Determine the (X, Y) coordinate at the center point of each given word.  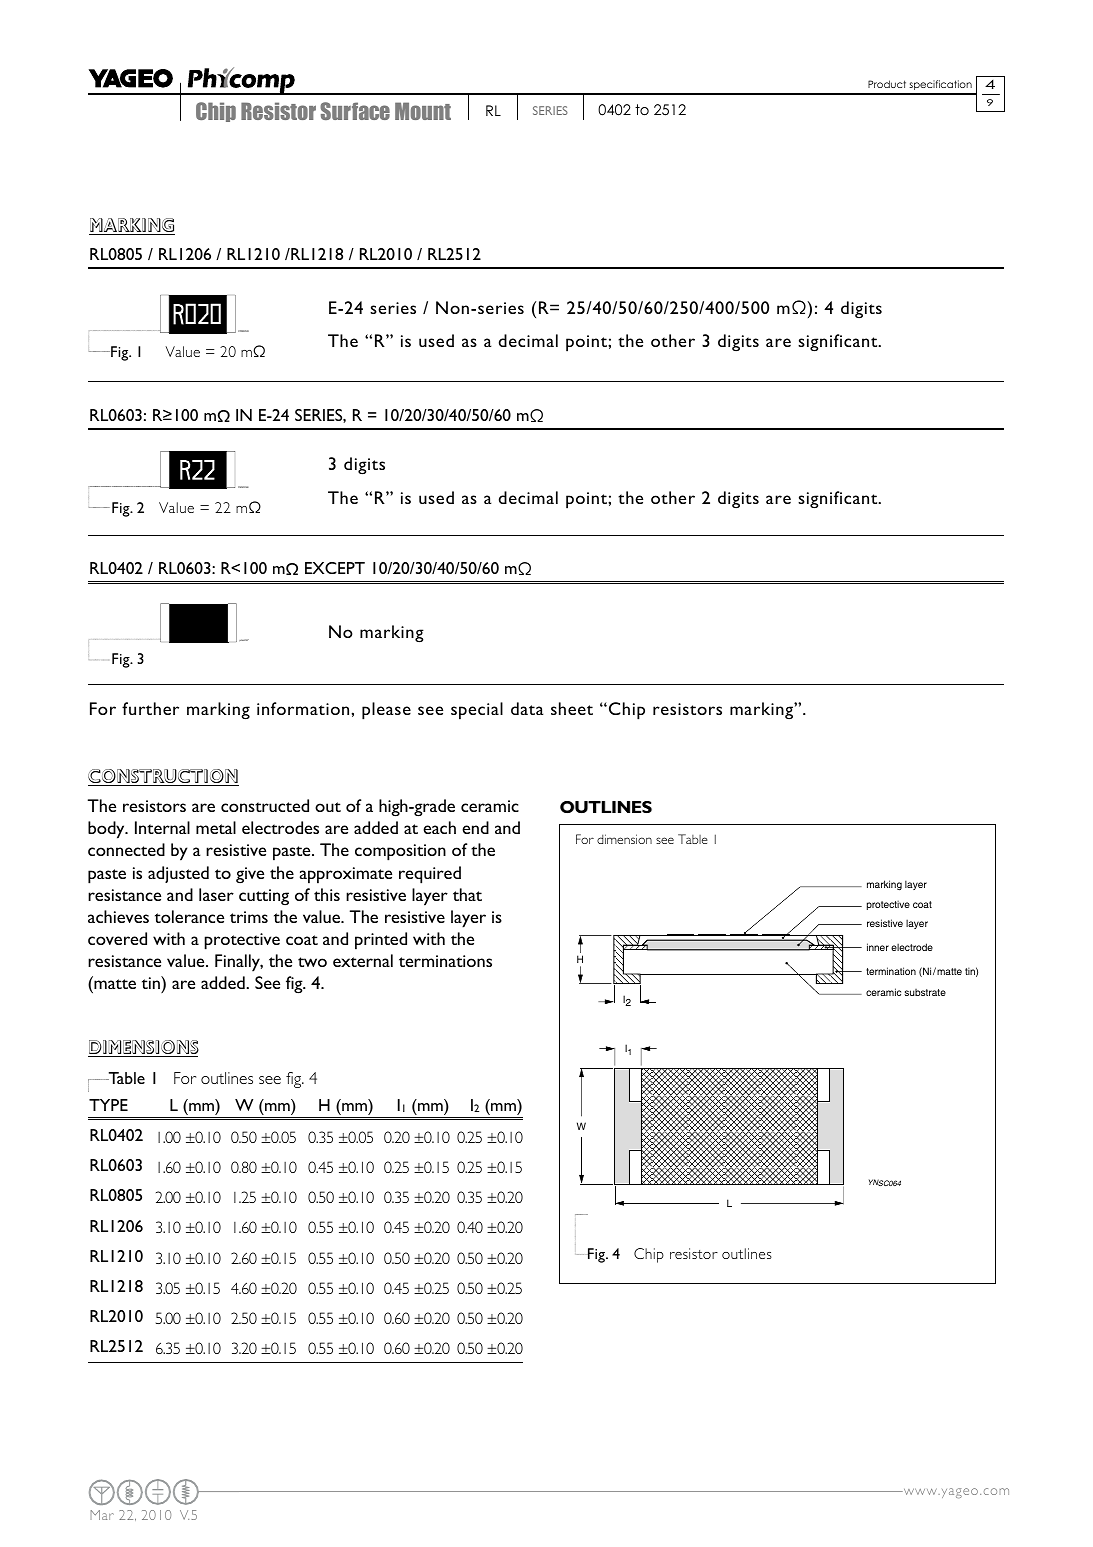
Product (887, 84)
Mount (423, 111)
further (150, 708)
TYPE (108, 1105)
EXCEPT (335, 568)
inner (878, 947)
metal (216, 827)
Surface (355, 111)
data (527, 708)
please (386, 711)
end (475, 827)
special (477, 711)
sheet (572, 708)
